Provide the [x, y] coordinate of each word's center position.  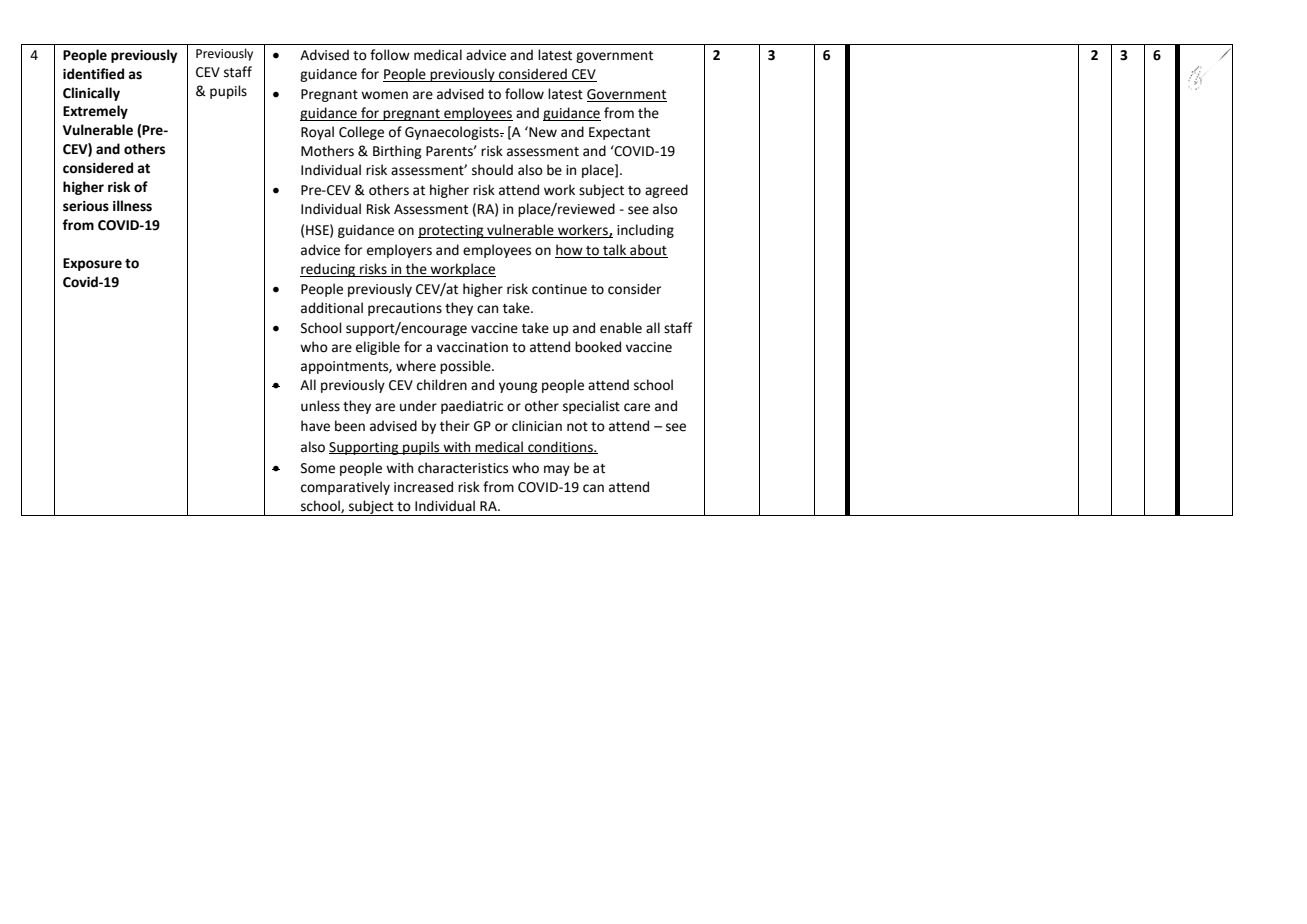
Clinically [91, 94]
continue [559, 289]
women [384, 95]
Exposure [92, 264]
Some [318, 468]
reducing [329, 270]
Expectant [619, 133]
